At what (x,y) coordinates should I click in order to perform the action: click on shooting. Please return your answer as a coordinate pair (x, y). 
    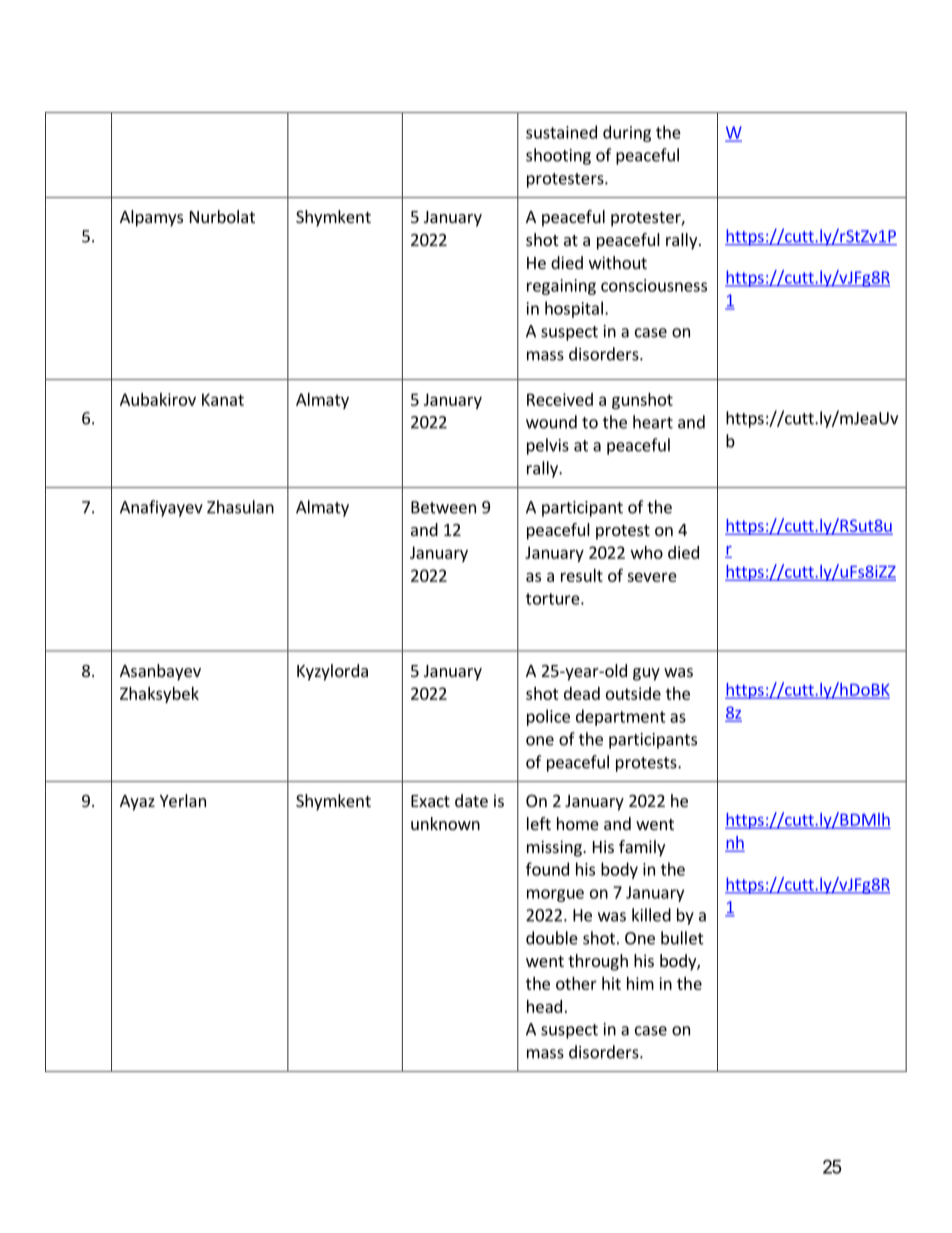
    Looking at the image, I should click on (558, 156).
